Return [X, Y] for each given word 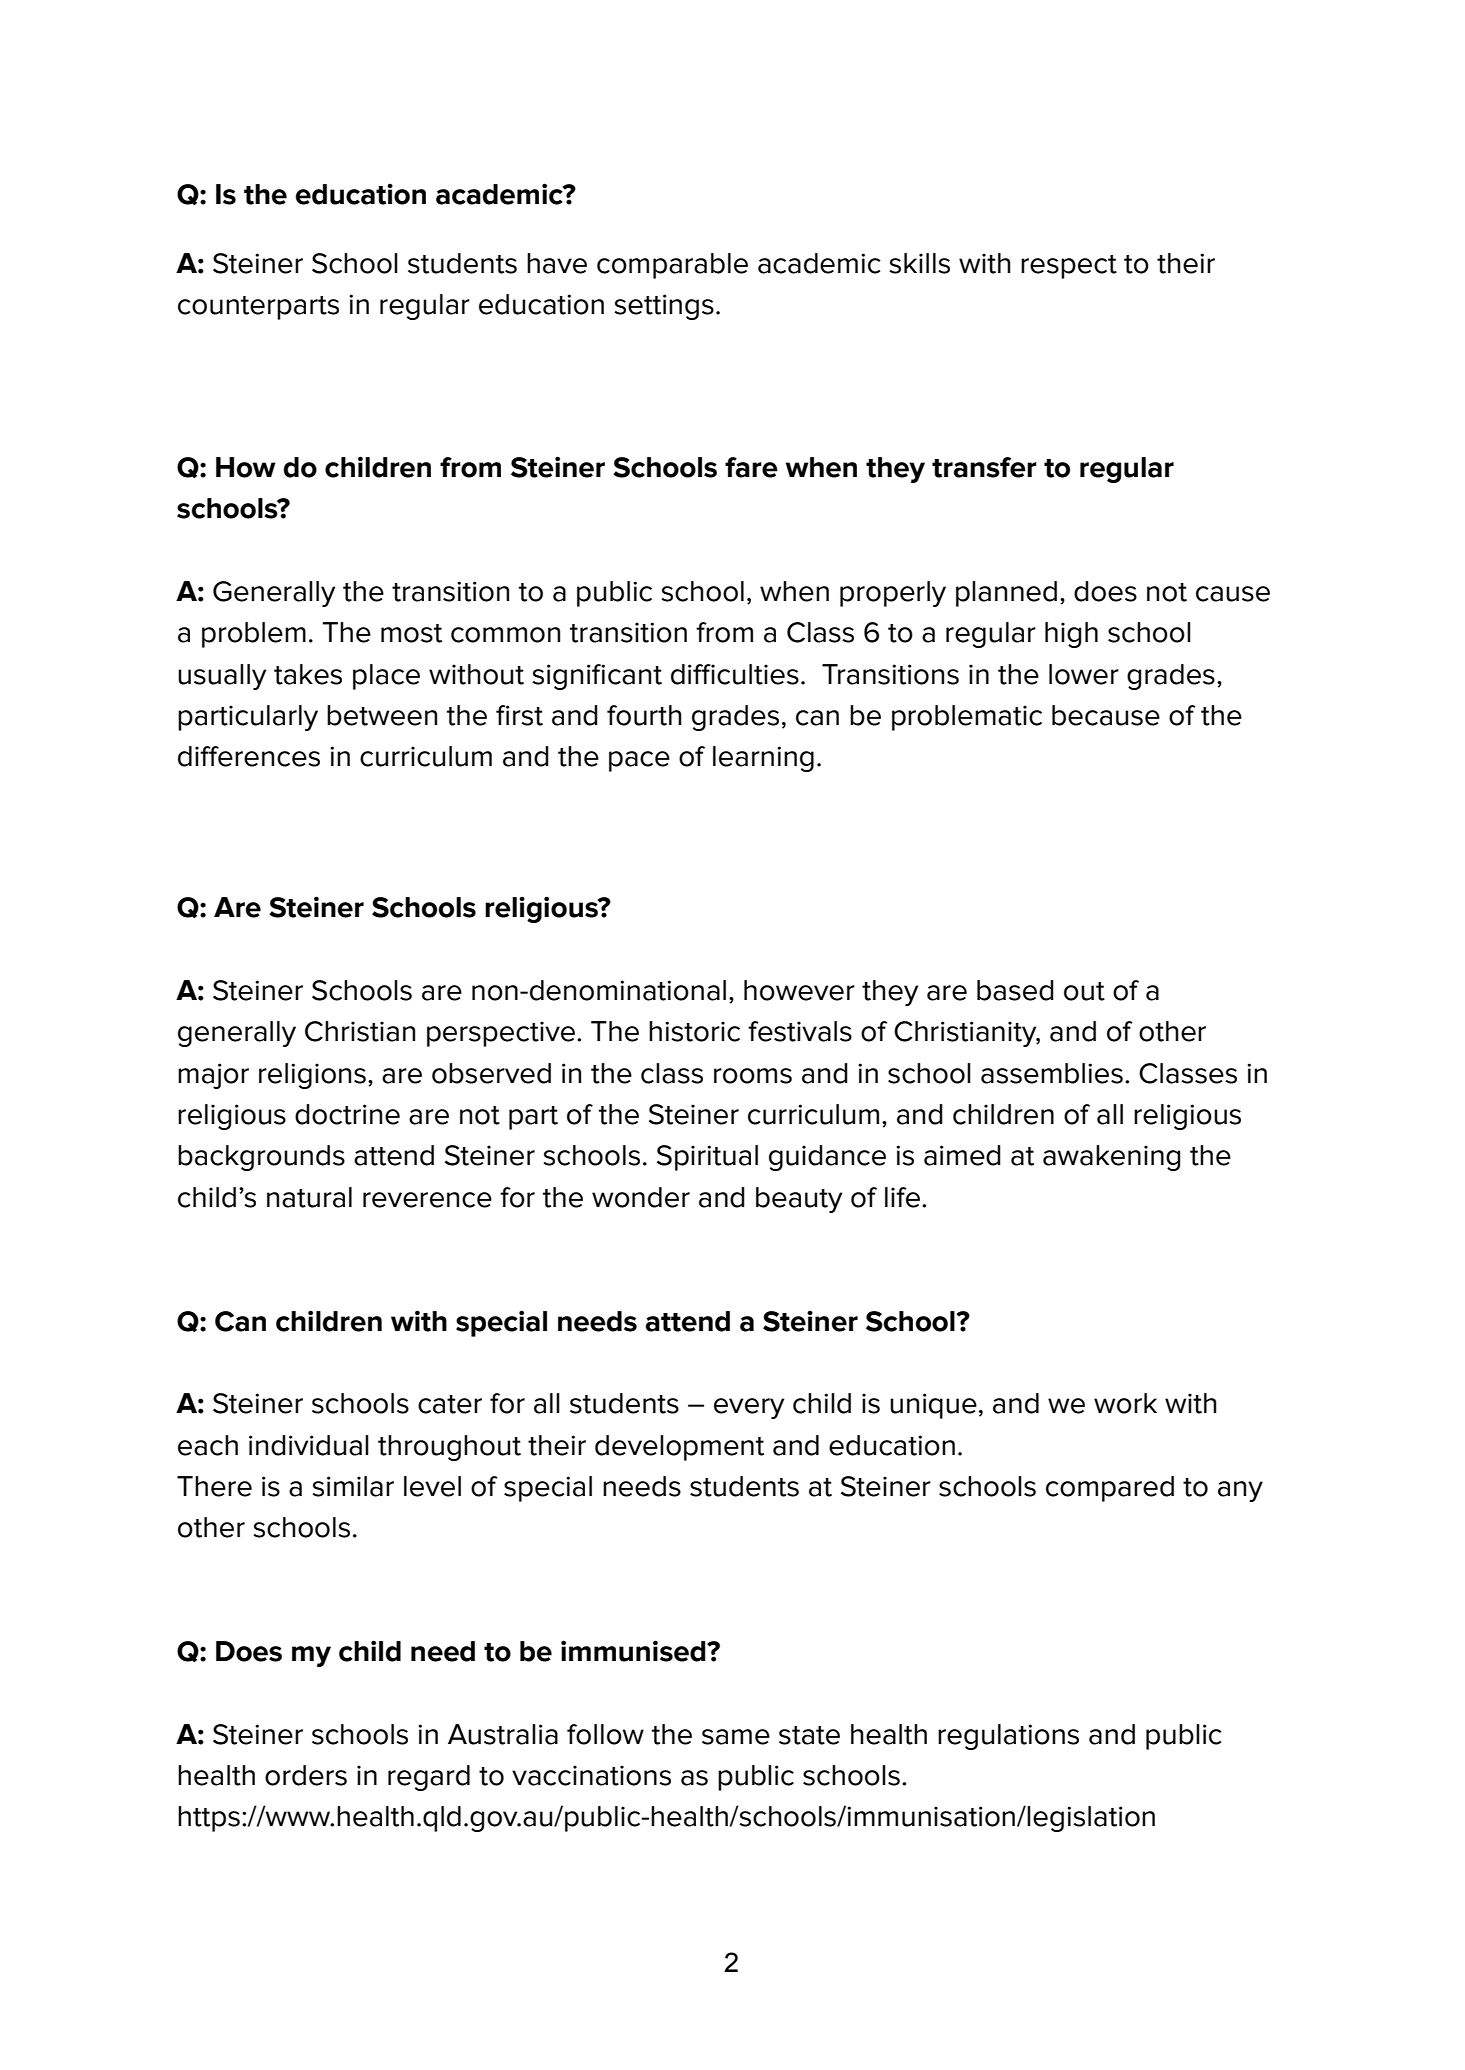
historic [694, 1031]
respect [1069, 267]
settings [664, 307]
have [557, 263]
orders [306, 1775]
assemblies [1052, 1073]
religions [312, 1076]
